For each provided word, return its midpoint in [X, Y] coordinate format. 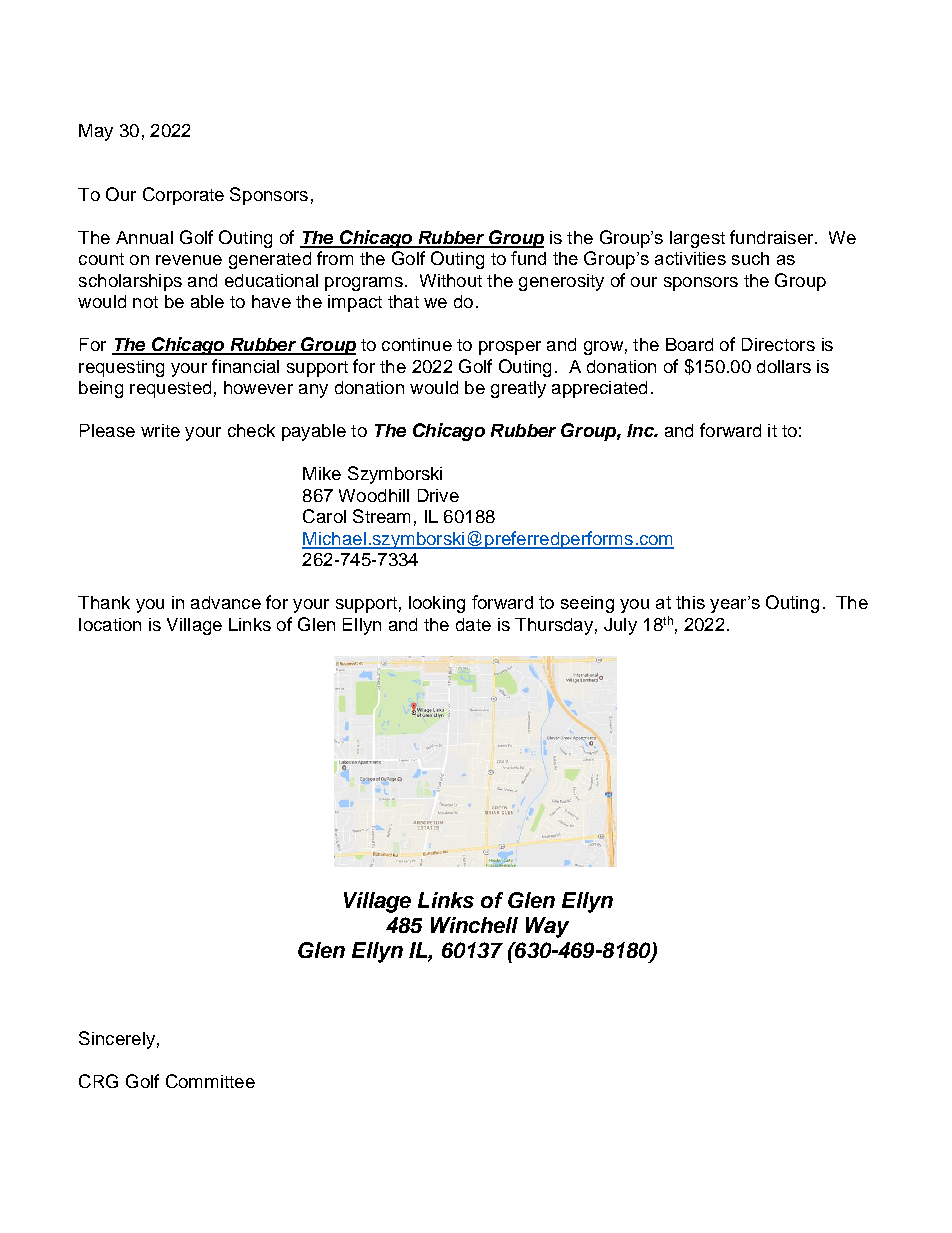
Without [451, 280]
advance [226, 602]
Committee [210, 1081]
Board [689, 344]
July [620, 626]
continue [417, 344]
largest [697, 239]
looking [437, 604]
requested [170, 389]
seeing [587, 604]
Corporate [183, 196]
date [473, 624]
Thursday [554, 626]
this [690, 602]
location [110, 624]
